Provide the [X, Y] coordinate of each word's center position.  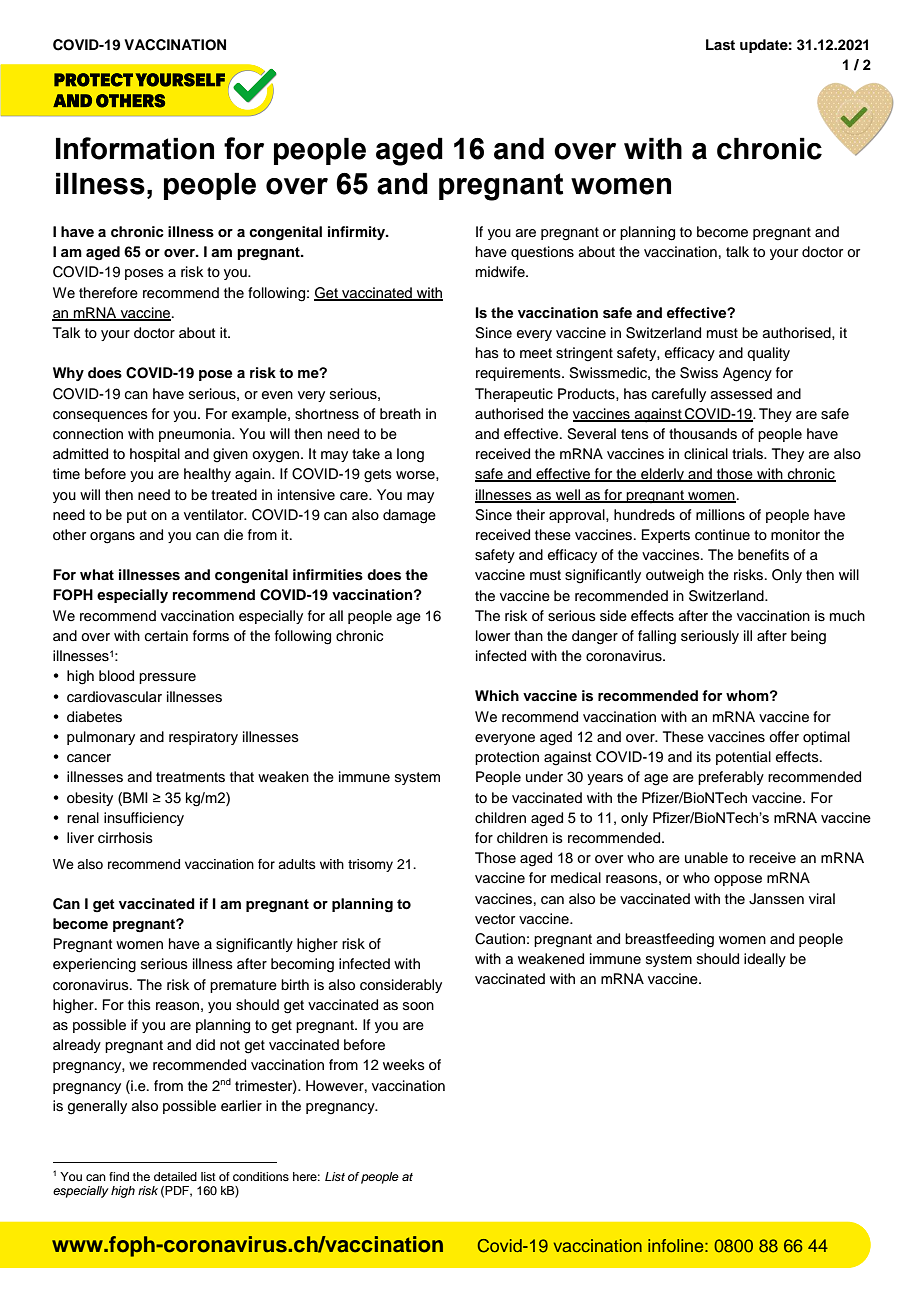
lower [493, 636]
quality [768, 354]
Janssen [776, 899]
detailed [175, 1176]
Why [68, 374]
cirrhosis [125, 838]
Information [135, 148]
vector [495, 919]
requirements [519, 374]
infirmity [358, 233]
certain [166, 636]
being [808, 637]
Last [720, 45]
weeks [404, 1065]
